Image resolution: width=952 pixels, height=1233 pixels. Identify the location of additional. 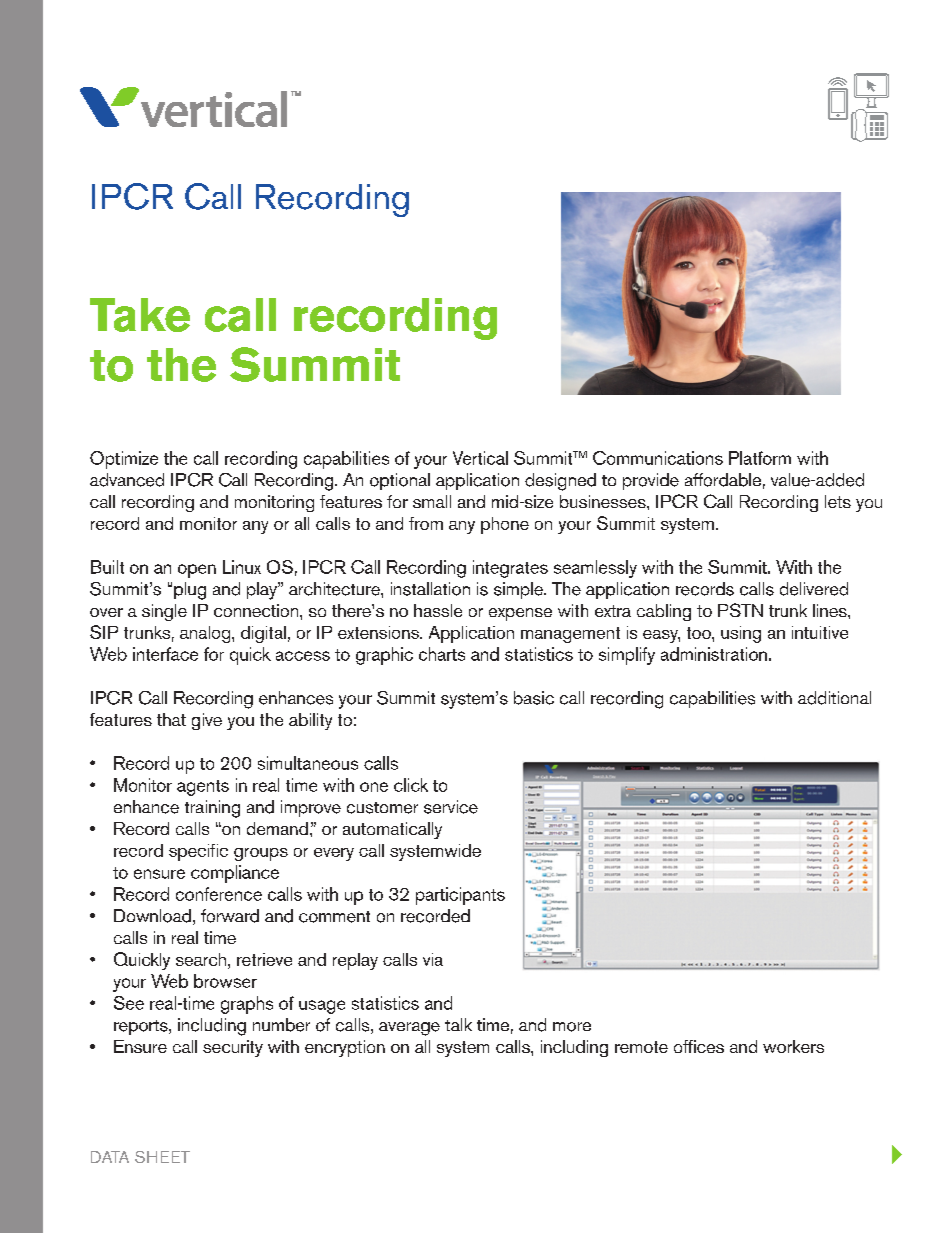
(834, 698).
